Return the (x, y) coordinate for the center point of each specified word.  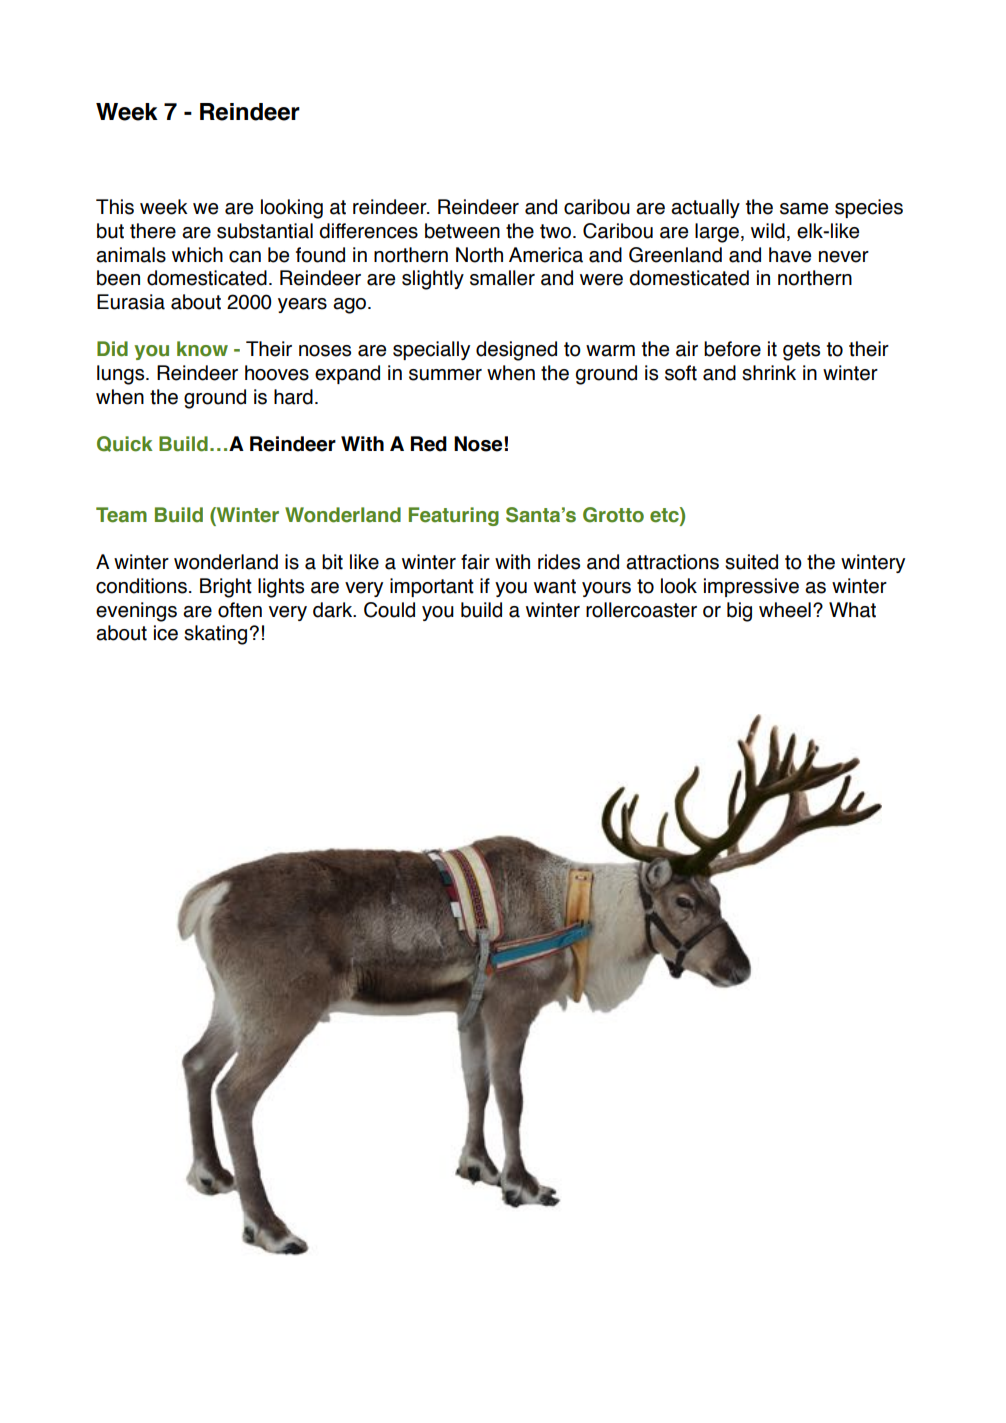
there (153, 231)
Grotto (613, 515)
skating (215, 635)
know (202, 349)
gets (801, 351)
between (462, 231)
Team (121, 515)
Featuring (454, 516)
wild (768, 231)
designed (516, 351)
